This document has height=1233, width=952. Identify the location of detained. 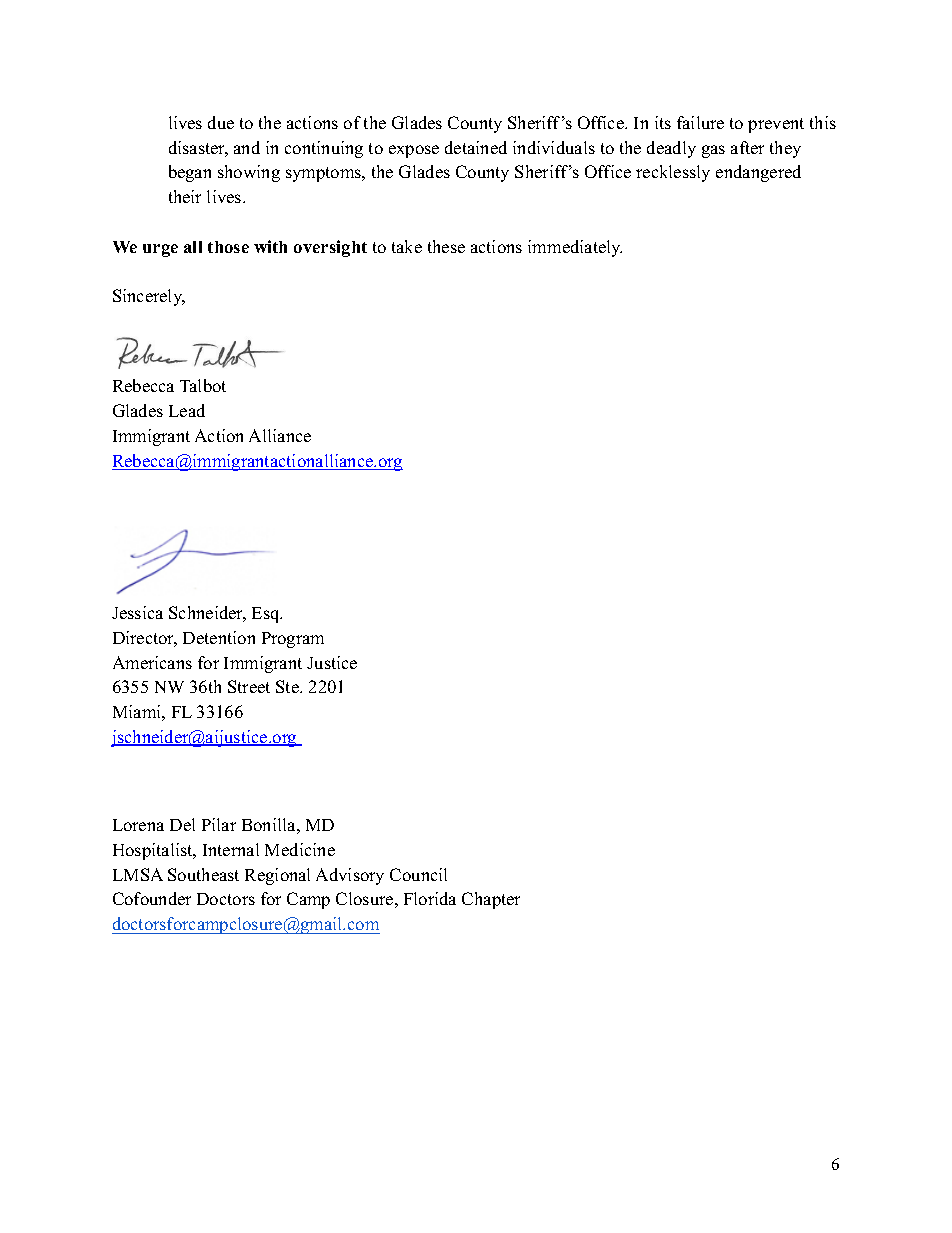
(476, 147).
